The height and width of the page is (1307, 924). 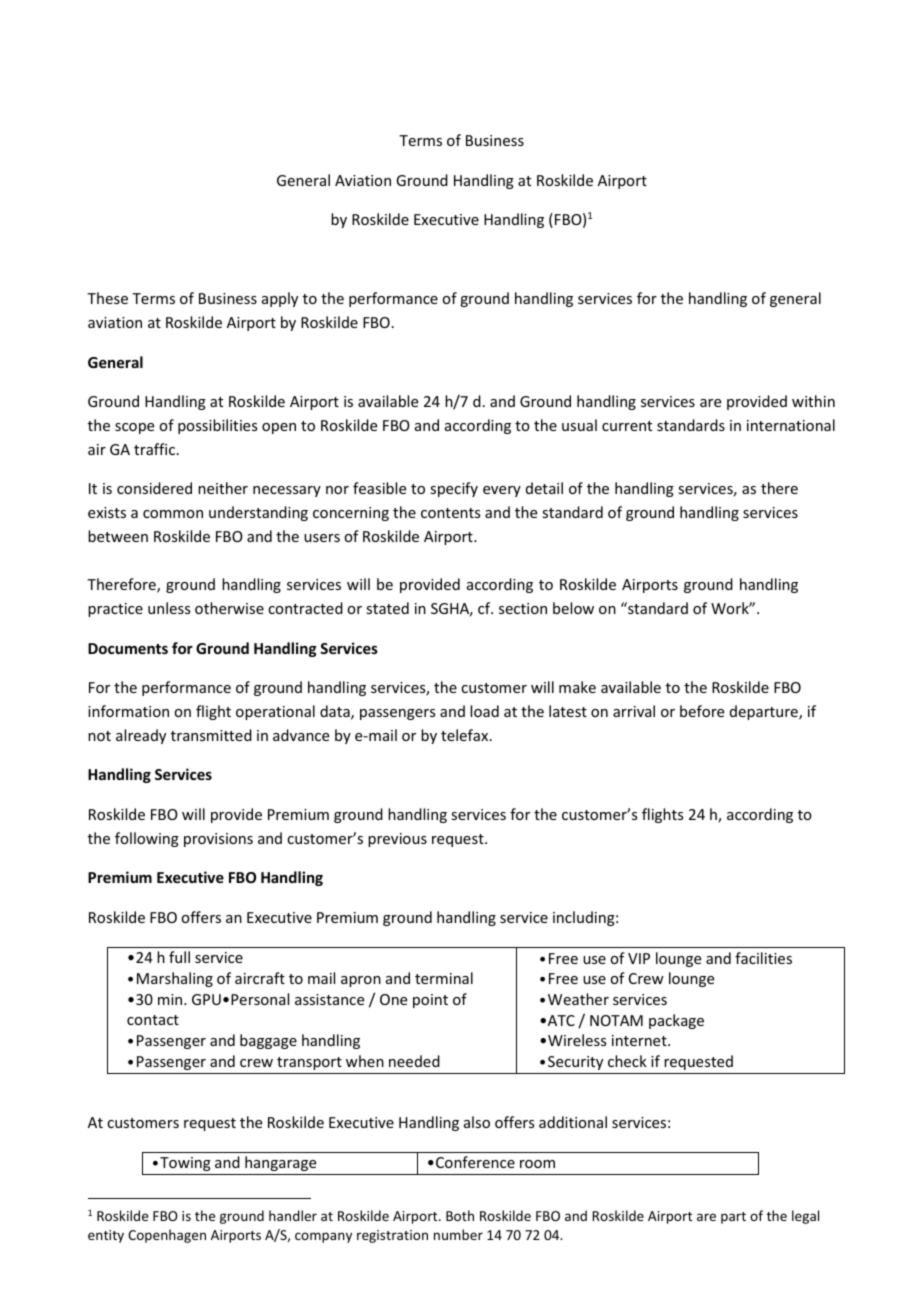 What do you see at coordinates (107, 298) in the page?
I see `These` at bounding box center [107, 298].
